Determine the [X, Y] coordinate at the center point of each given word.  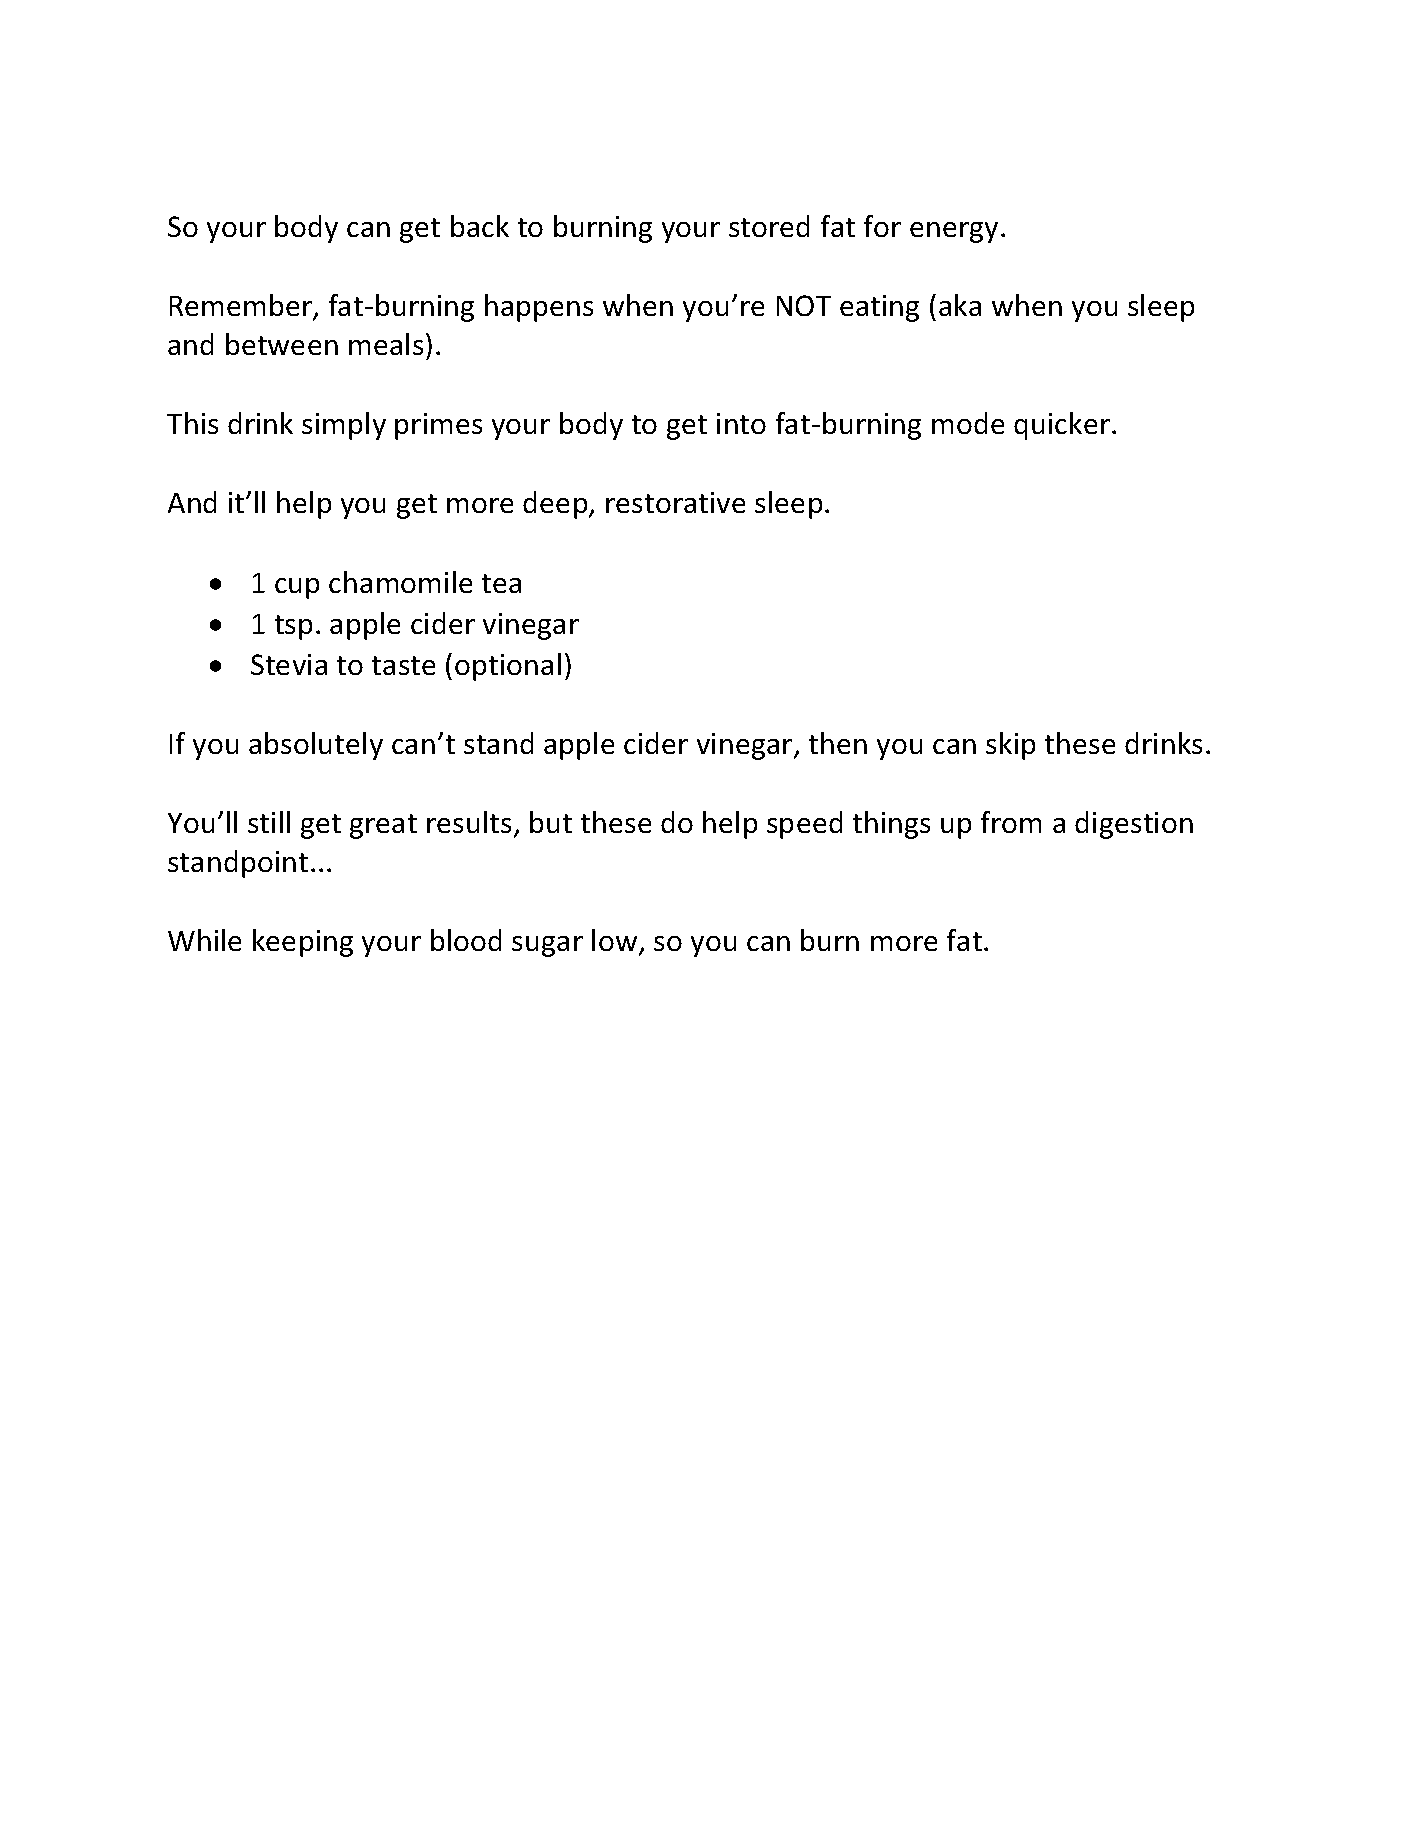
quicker [1062, 426]
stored [769, 226]
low [616, 941]
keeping [303, 943]
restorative [675, 502]
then [838, 743]
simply [344, 426]
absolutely [316, 746]
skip [1010, 746]
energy [954, 232]
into [741, 423]
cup [297, 588]
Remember [242, 306]
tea [501, 583]
